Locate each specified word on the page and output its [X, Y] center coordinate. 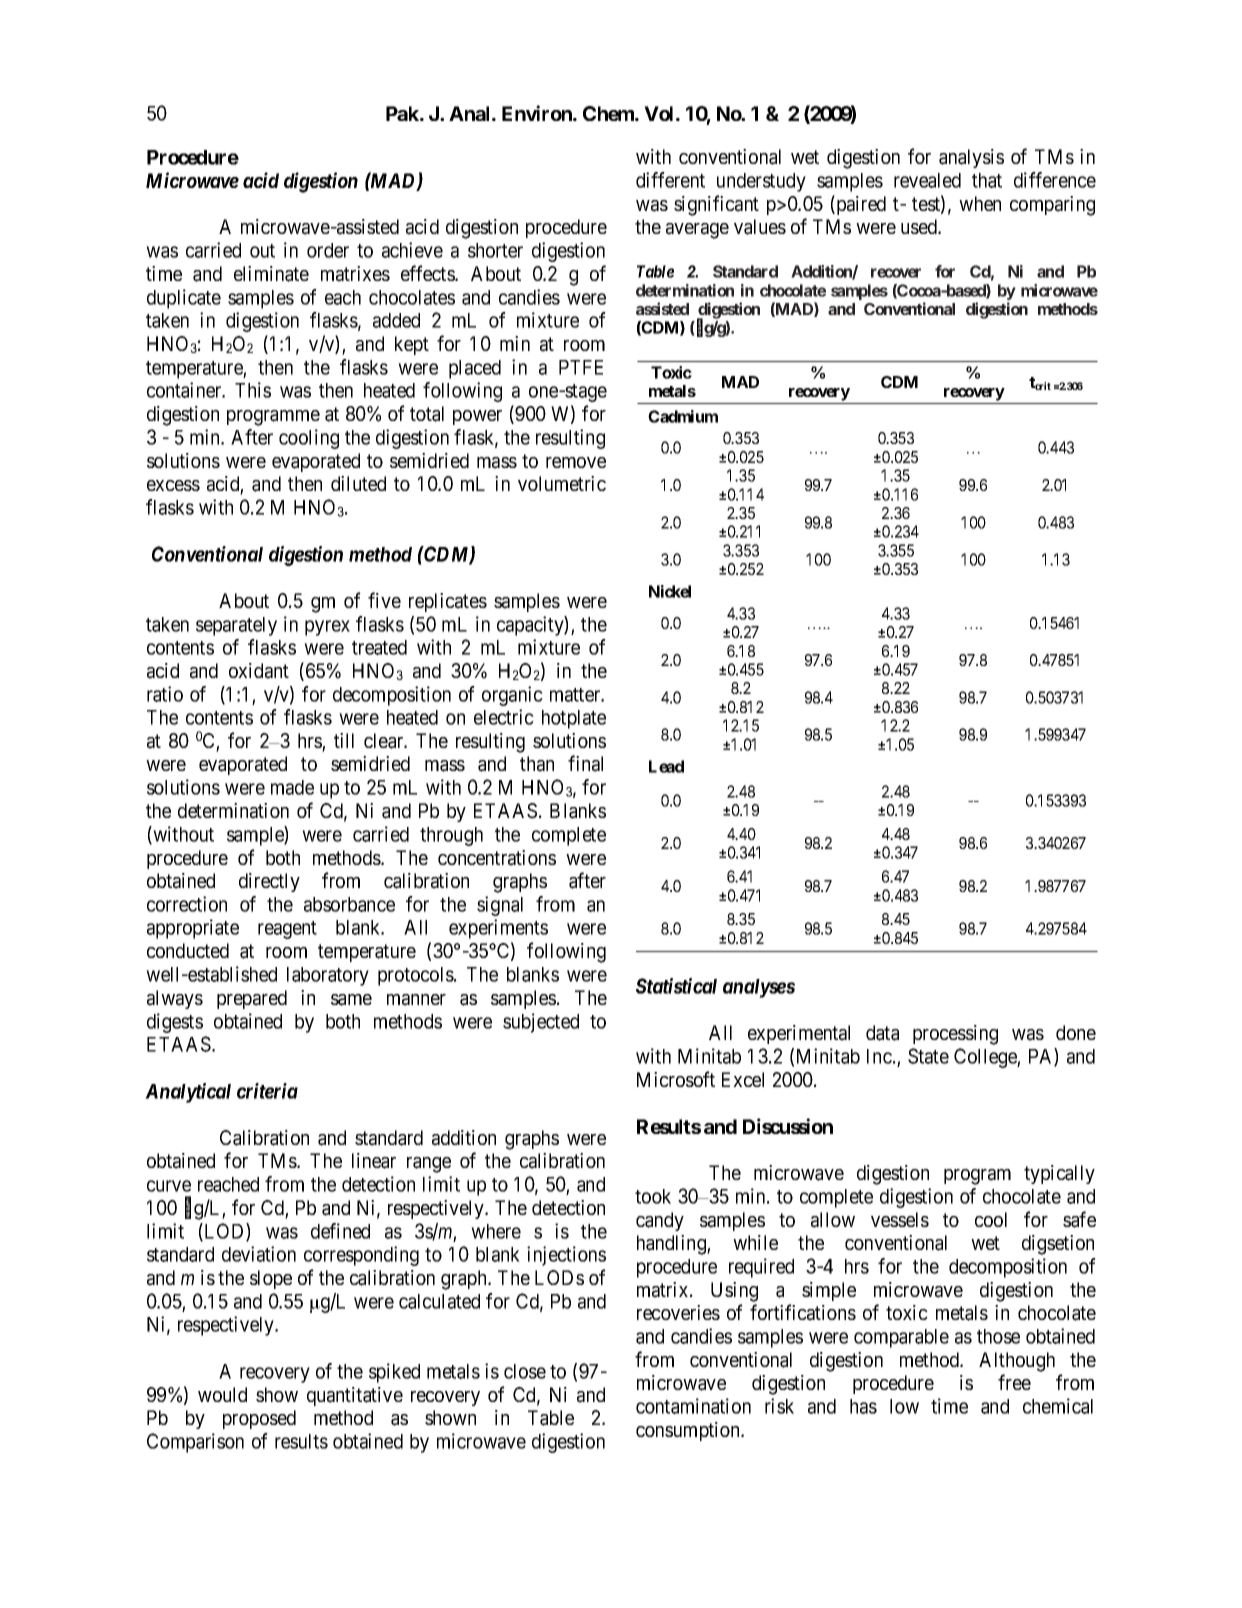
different [670, 180]
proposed [259, 1419]
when [980, 203]
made [292, 787]
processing [955, 1035]
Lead [666, 766]
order [328, 250]
